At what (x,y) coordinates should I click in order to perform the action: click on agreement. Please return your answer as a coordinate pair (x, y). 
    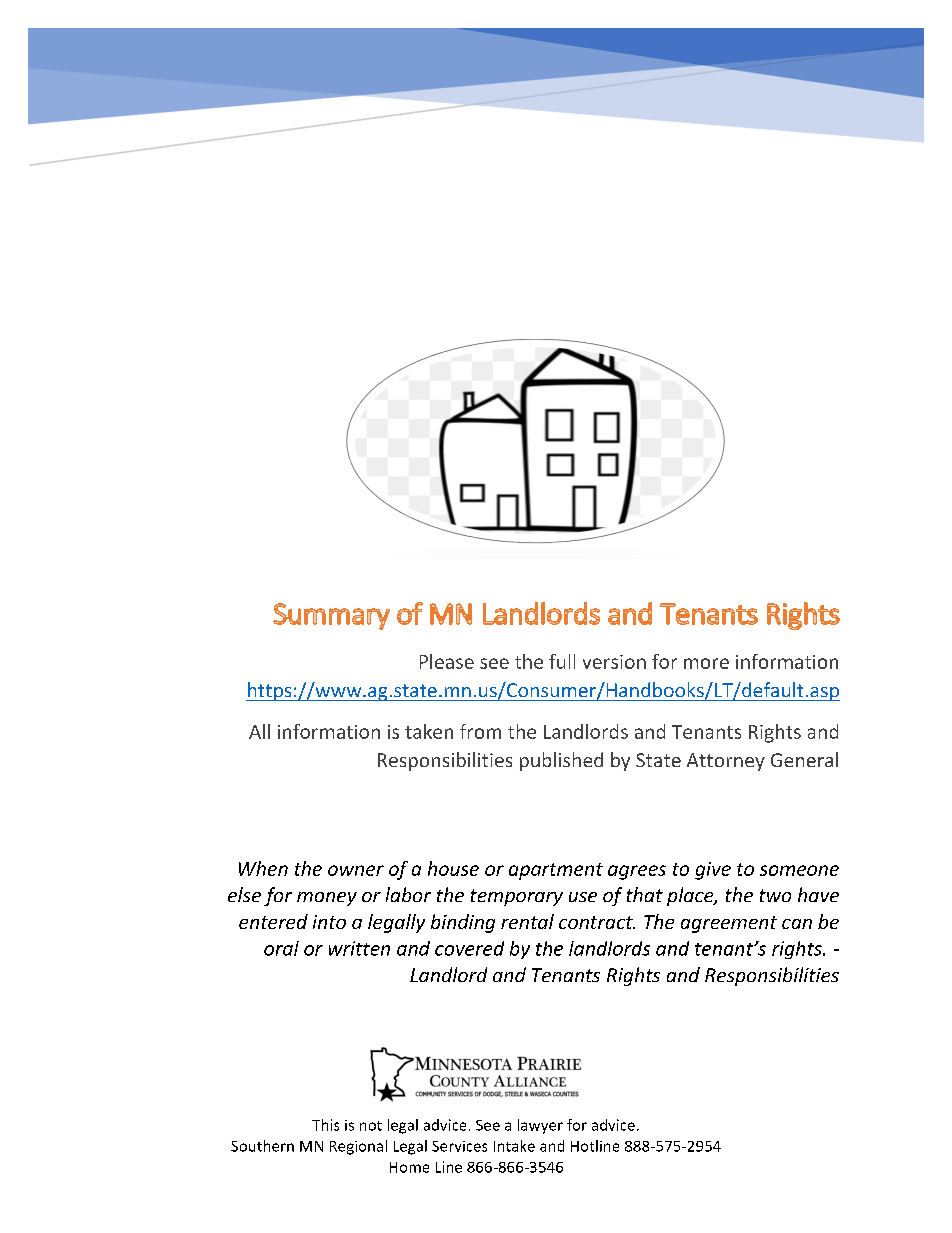
    Looking at the image, I should click on (729, 924).
